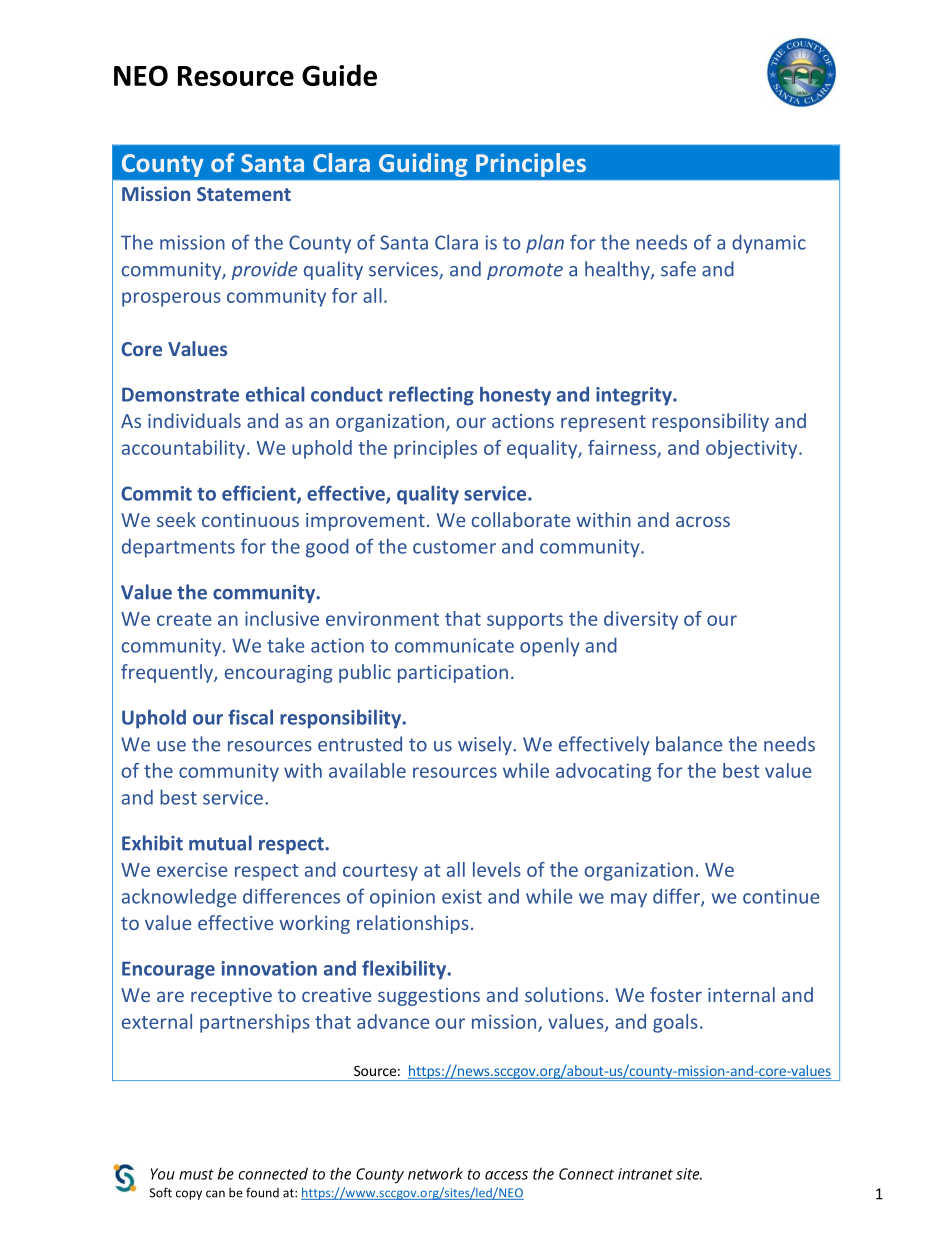 The image size is (952, 1233). What do you see at coordinates (192, 869) in the screenshot?
I see `exercise` at bounding box center [192, 869].
